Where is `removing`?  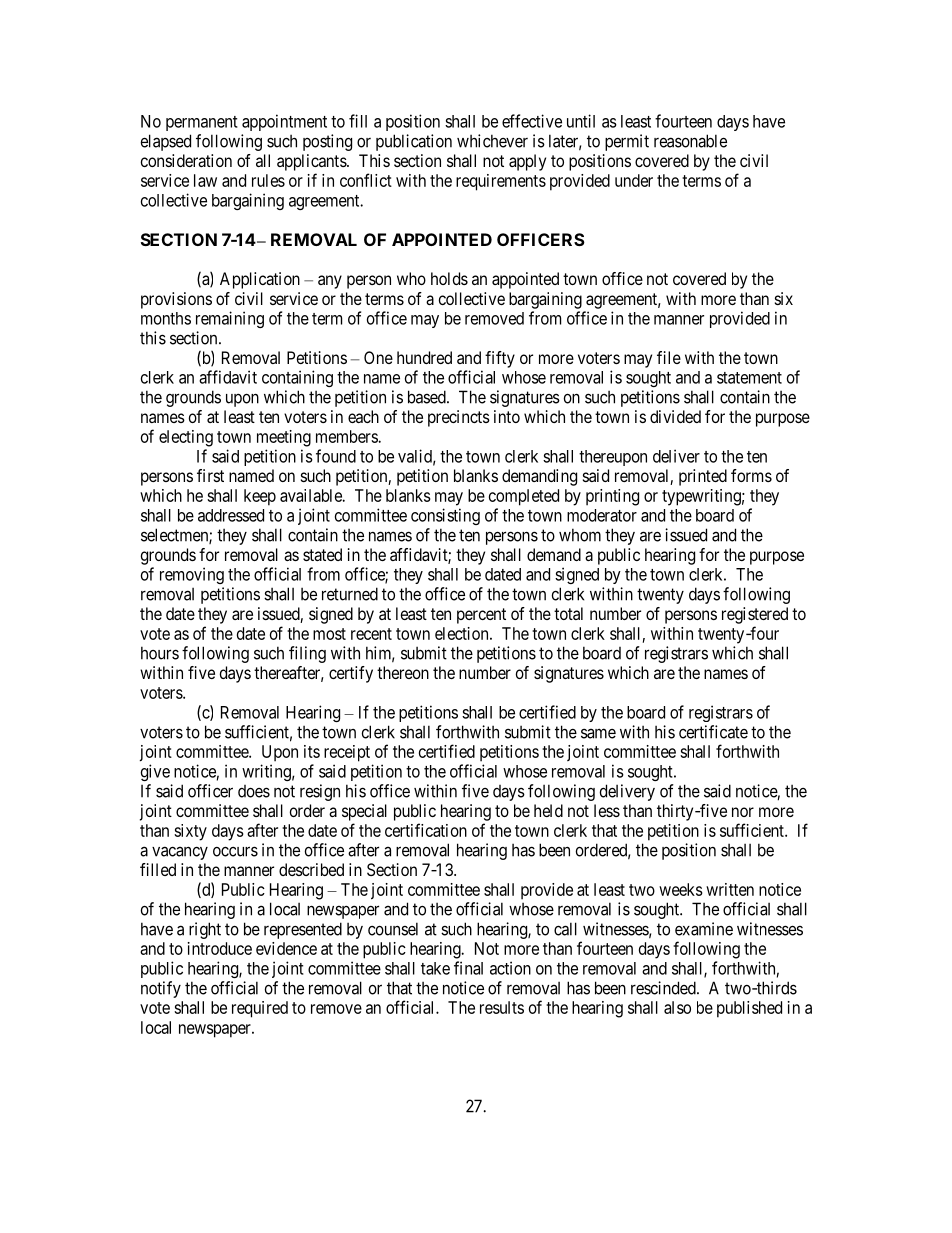 removing is located at coordinates (192, 575).
